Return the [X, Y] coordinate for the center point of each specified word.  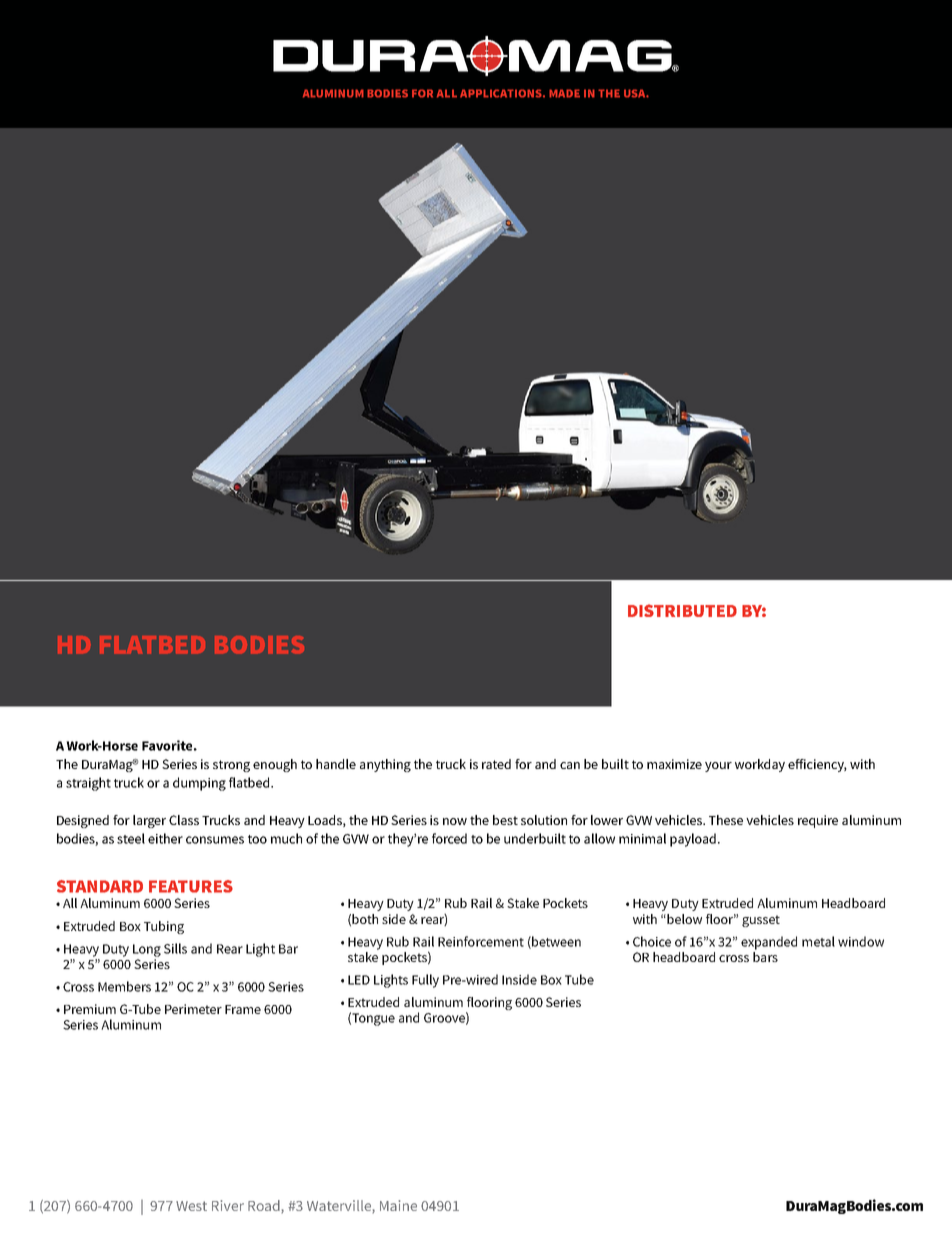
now [455, 821]
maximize [674, 764]
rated [496, 764]
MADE [564, 93]
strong [231, 766]
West [191, 1206]
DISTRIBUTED [682, 610]
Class [184, 820]
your [718, 767]
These [726, 820]
